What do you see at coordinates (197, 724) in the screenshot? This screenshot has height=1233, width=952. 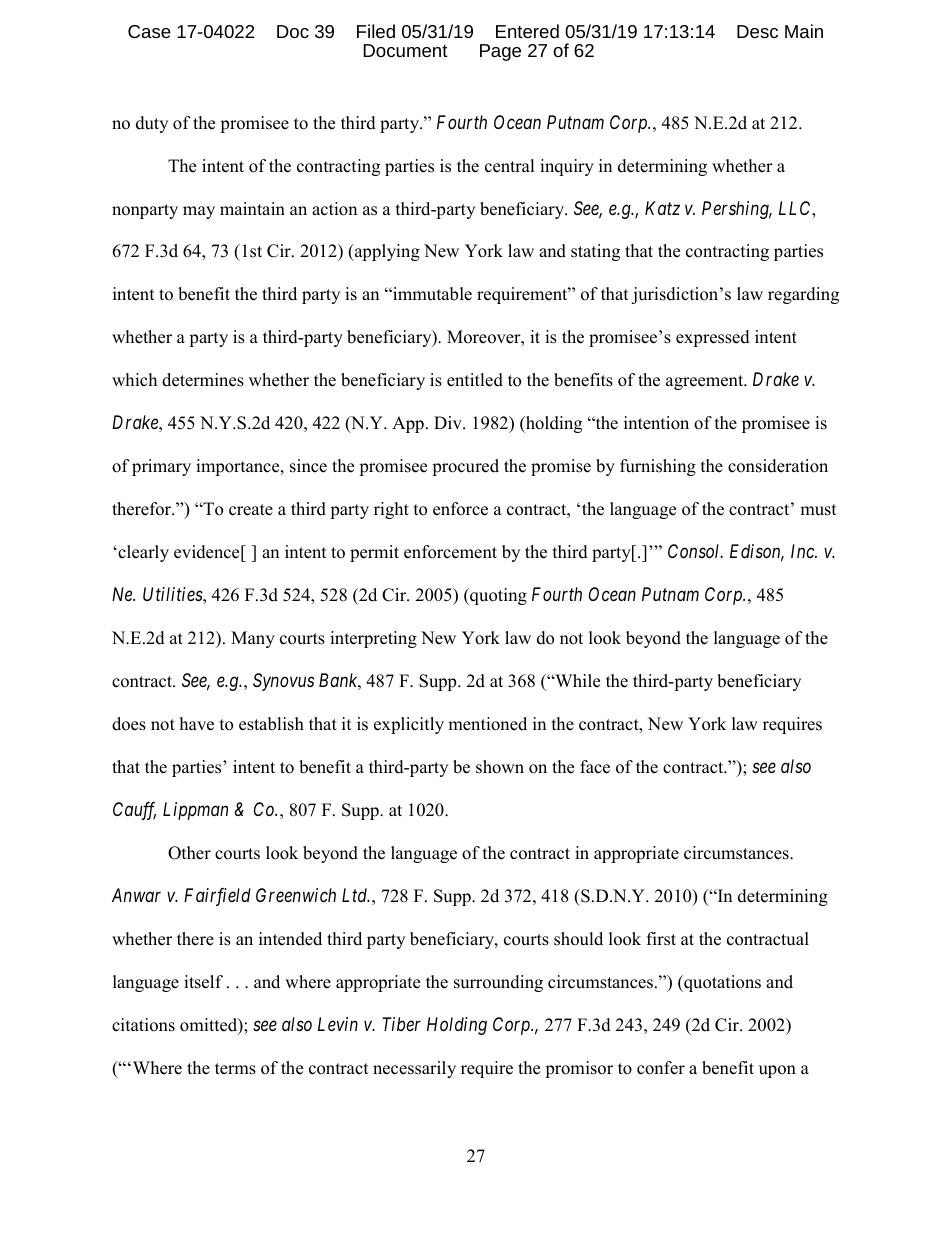 I see `have` at bounding box center [197, 724].
